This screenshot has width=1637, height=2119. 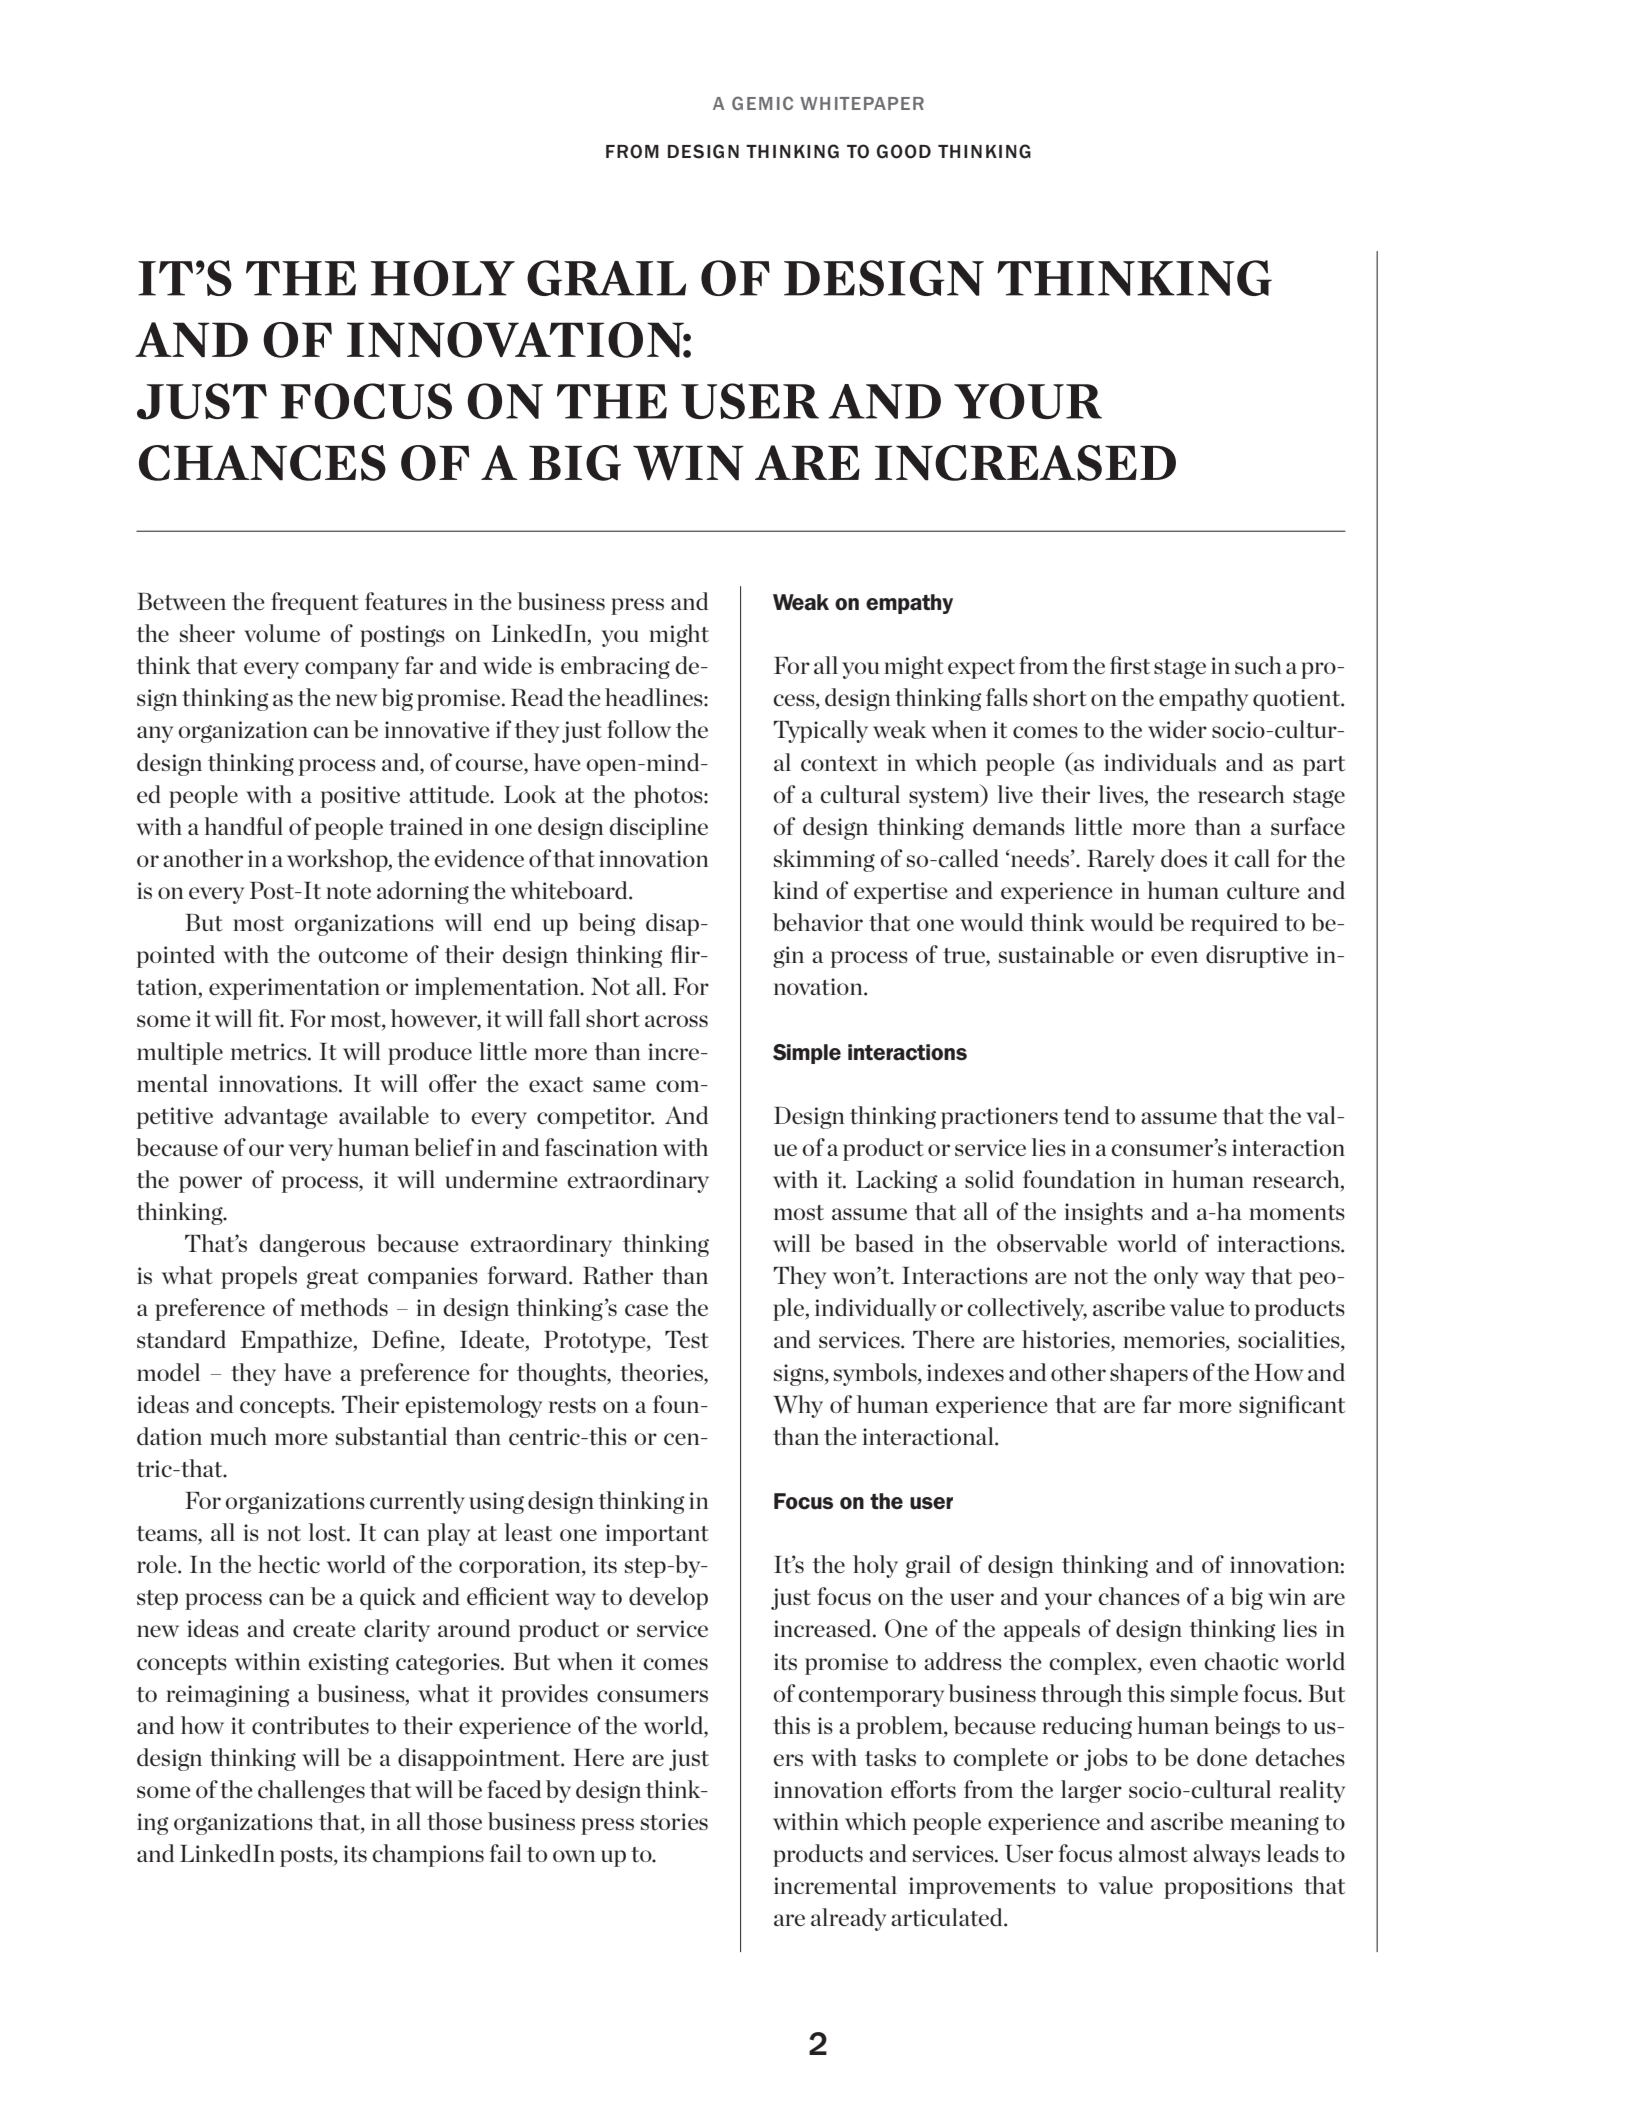 What do you see at coordinates (360, 797) in the screenshot?
I see `positive` at bounding box center [360, 797].
